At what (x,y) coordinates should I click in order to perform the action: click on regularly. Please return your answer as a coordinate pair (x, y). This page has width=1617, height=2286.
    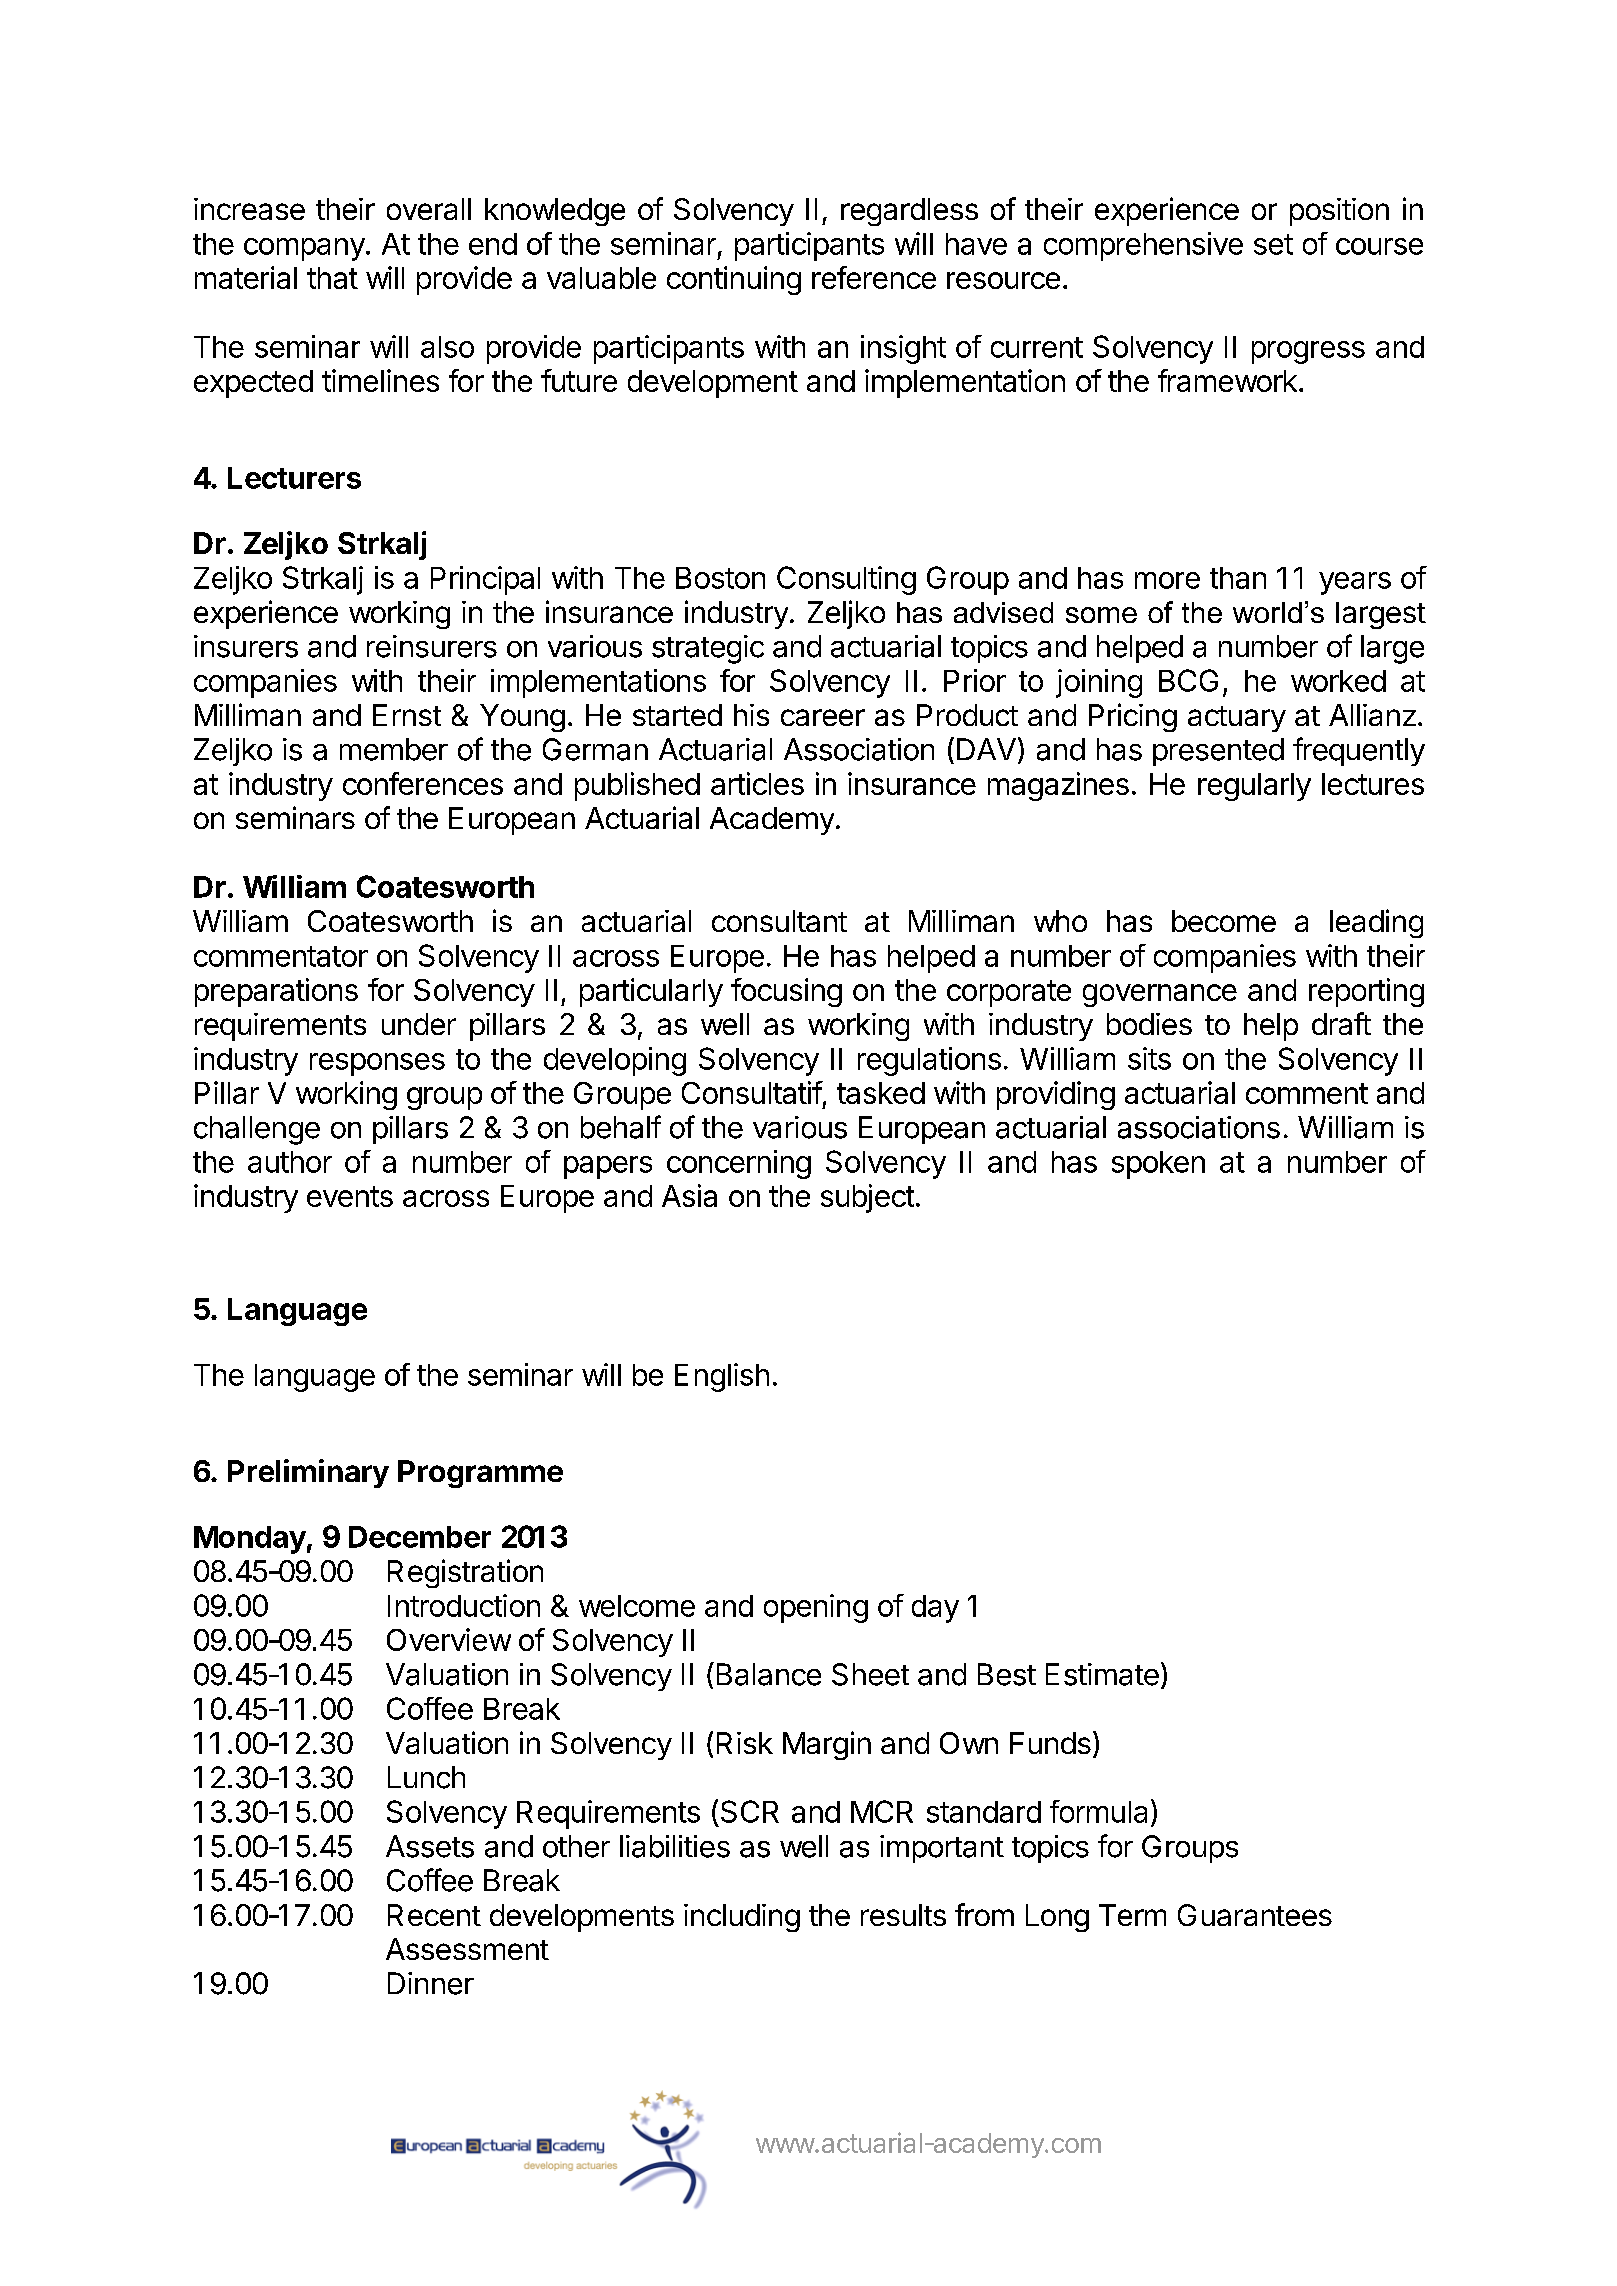
    Looking at the image, I should click on (1254, 787).
